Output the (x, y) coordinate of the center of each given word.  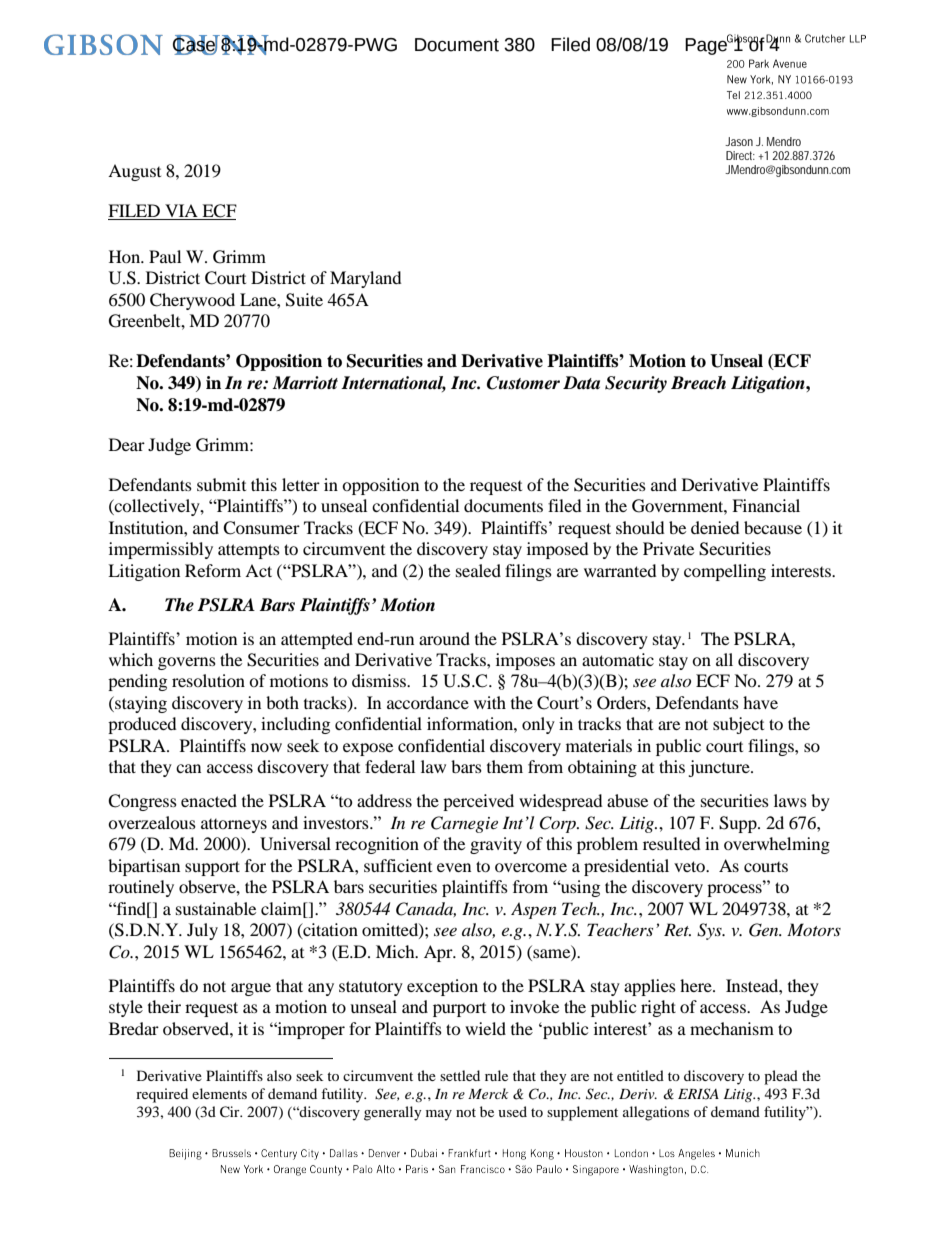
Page (707, 45)
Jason (739, 141)
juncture (720, 768)
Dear (127, 444)
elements (219, 1093)
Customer (523, 383)
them (505, 766)
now (266, 747)
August (134, 172)
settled (460, 1075)
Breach (698, 383)
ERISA (698, 1094)
